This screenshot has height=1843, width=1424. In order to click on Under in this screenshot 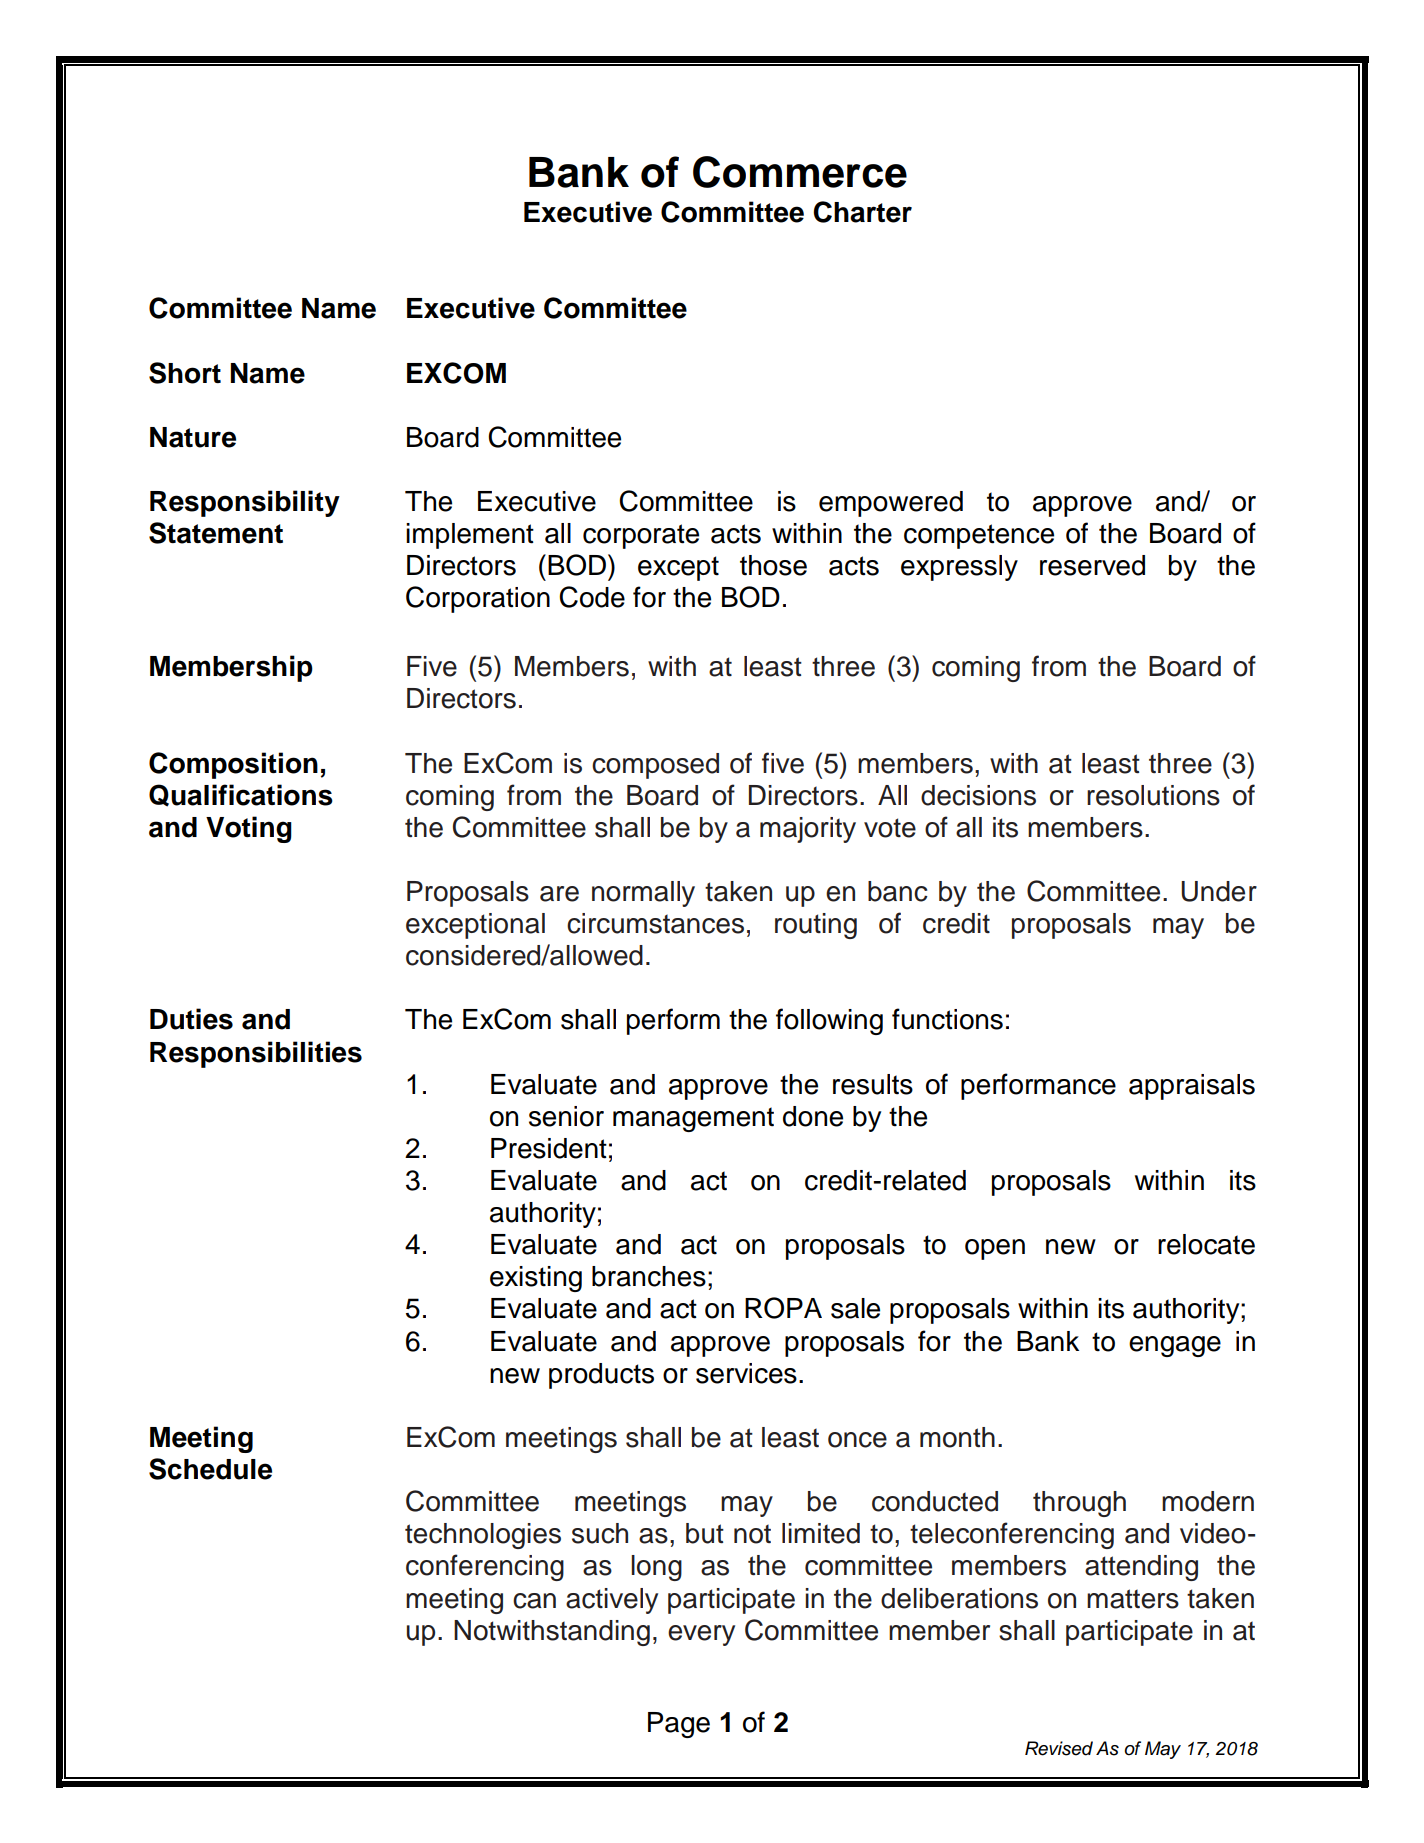, I will do `click(1219, 891)`.
